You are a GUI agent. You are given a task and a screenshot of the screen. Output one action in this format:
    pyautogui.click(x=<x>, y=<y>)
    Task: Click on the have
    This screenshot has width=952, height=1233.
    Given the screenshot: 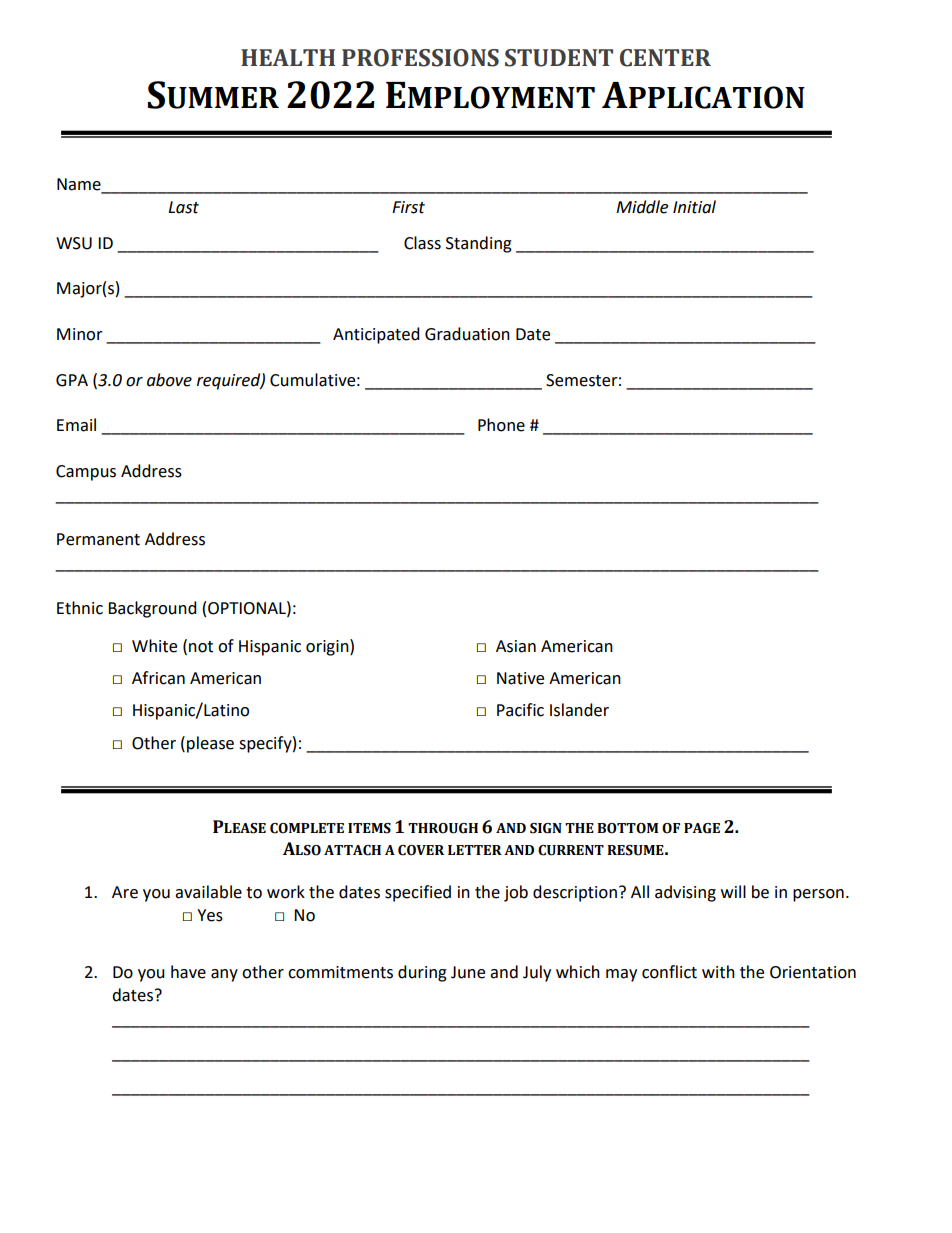 What is the action you would take?
    pyautogui.click(x=188, y=972)
